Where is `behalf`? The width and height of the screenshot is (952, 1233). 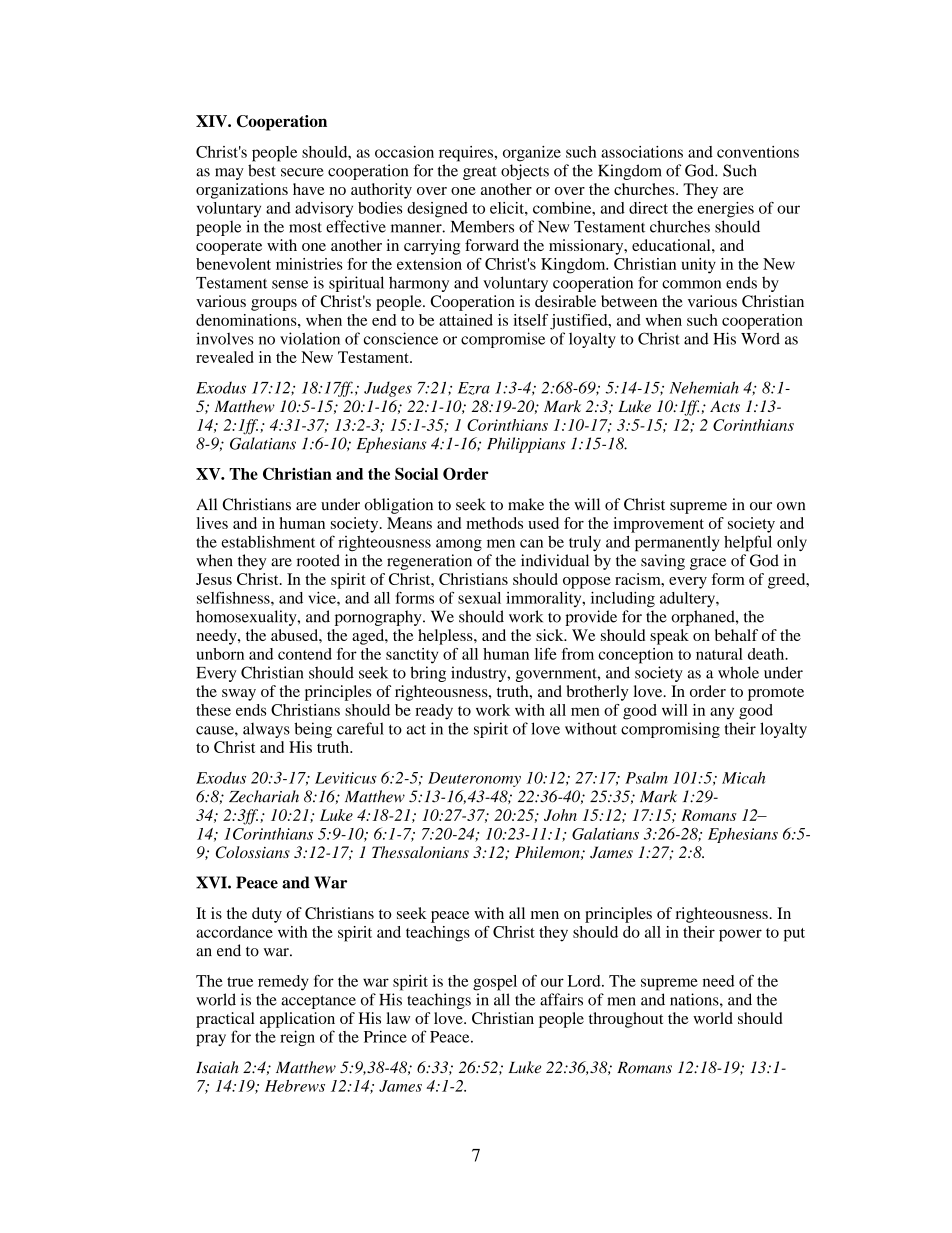
behalf is located at coordinates (736, 635).
